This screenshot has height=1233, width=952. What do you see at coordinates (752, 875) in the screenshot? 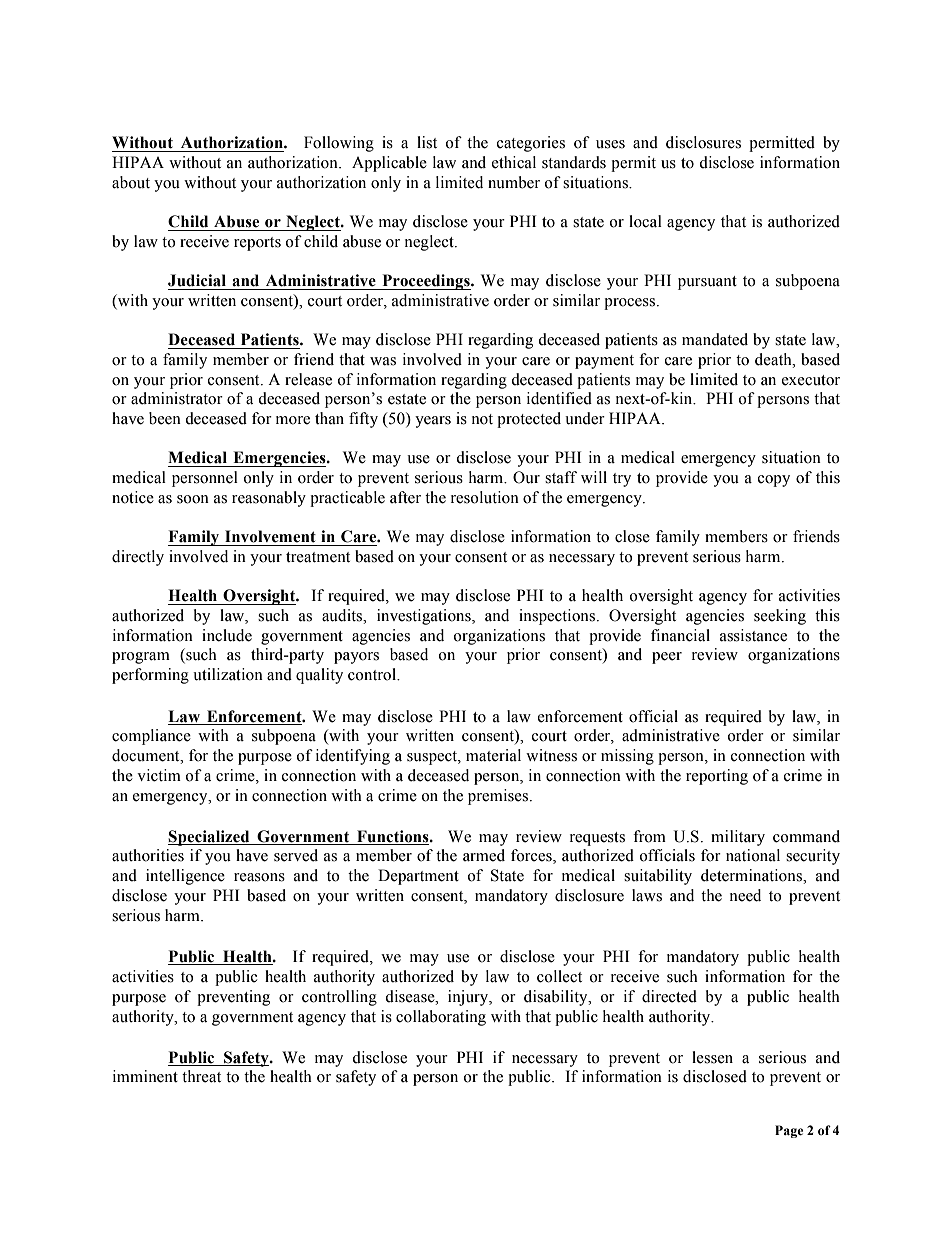
I see `determinations` at bounding box center [752, 875].
